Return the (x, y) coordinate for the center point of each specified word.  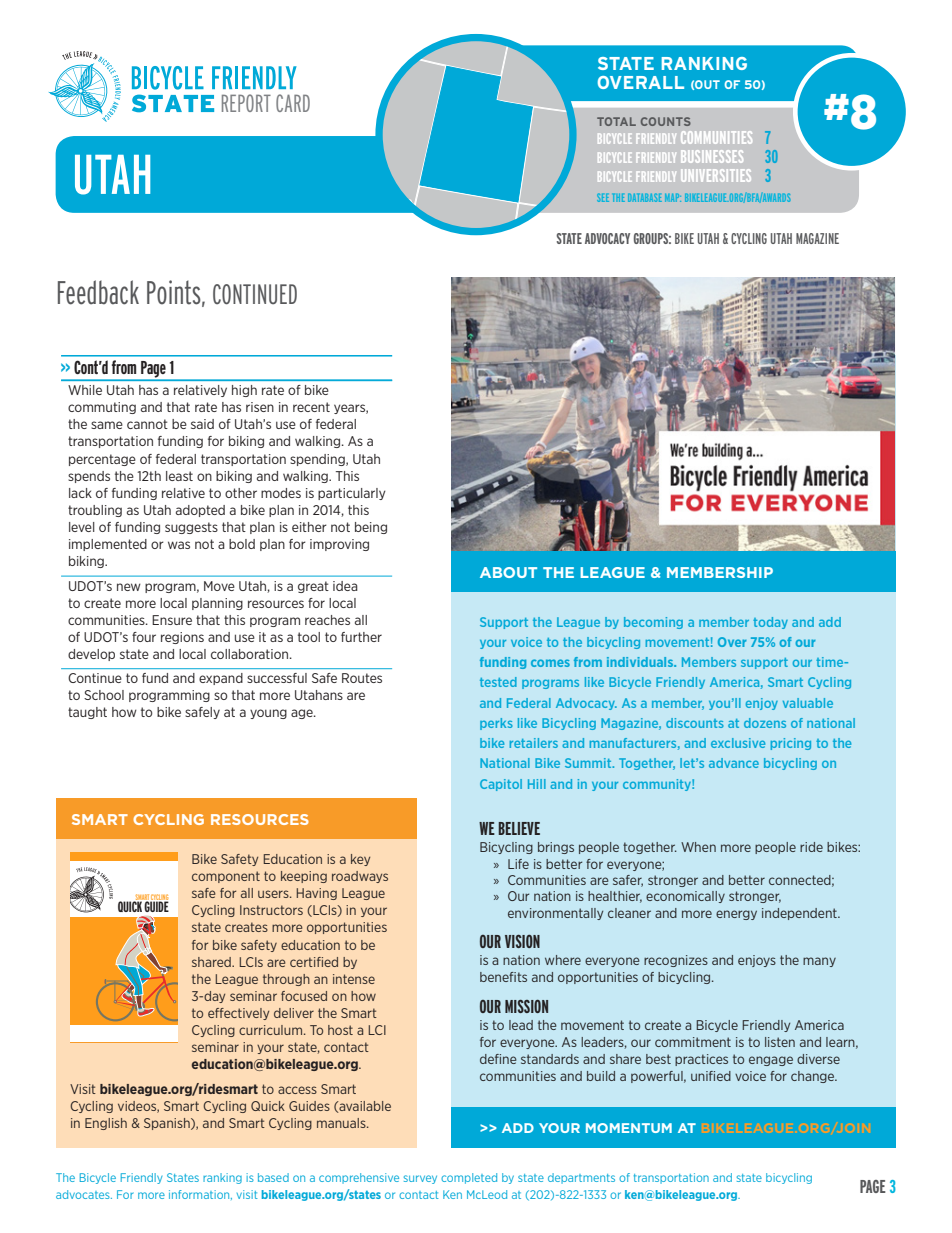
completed (469, 1178)
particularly (352, 494)
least (179, 476)
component (226, 877)
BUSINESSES (712, 156)
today (770, 623)
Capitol (501, 785)
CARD (293, 103)
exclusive (738, 743)
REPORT (246, 103)
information (200, 1195)
